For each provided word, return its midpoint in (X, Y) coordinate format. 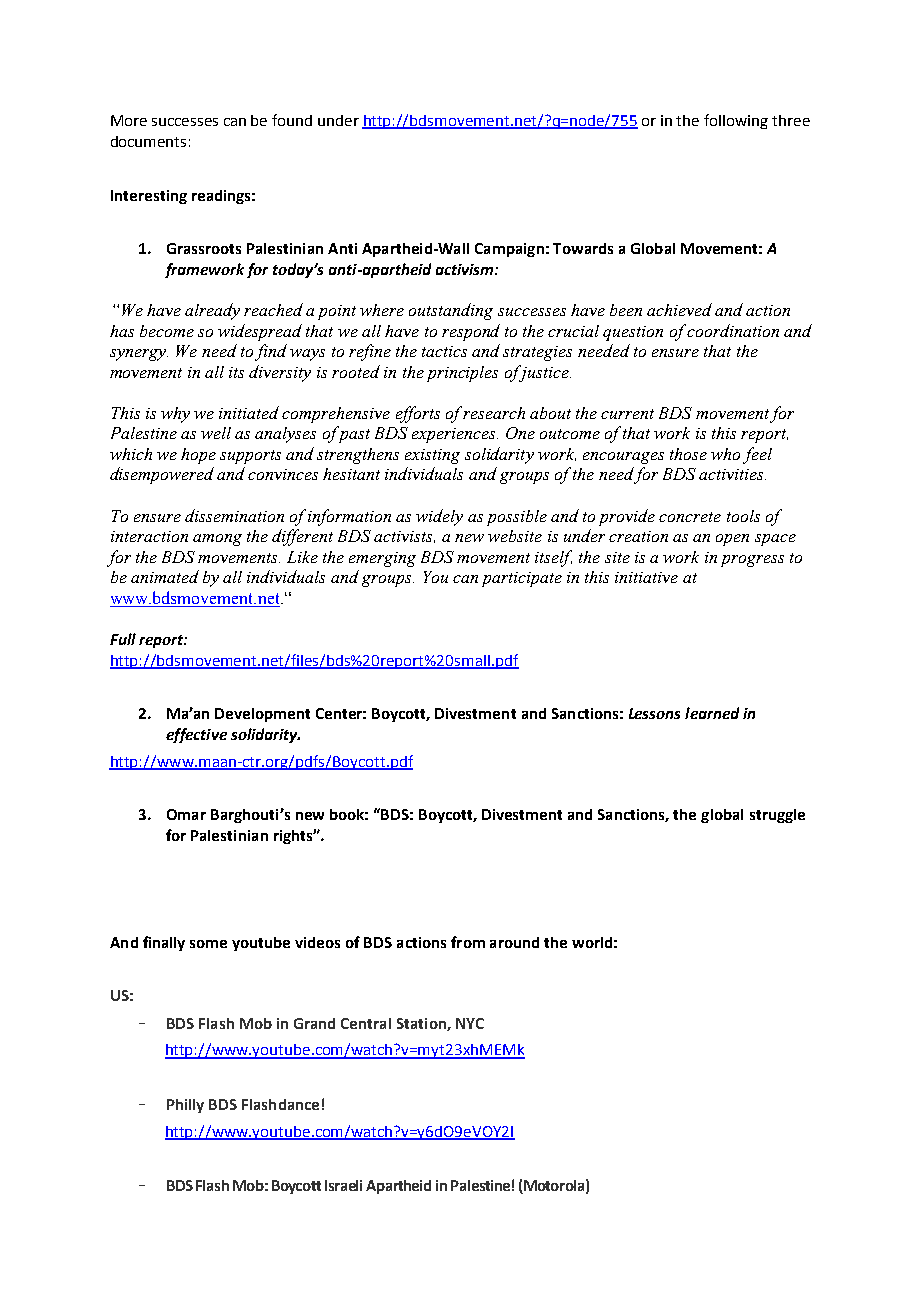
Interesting (149, 197)
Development (262, 715)
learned (712, 713)
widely (439, 517)
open (732, 540)
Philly (185, 1106)
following (736, 121)
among (217, 540)
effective (196, 735)
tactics (444, 351)
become (167, 331)
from (468, 942)
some (208, 944)
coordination (733, 330)
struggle (777, 816)
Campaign (509, 250)
